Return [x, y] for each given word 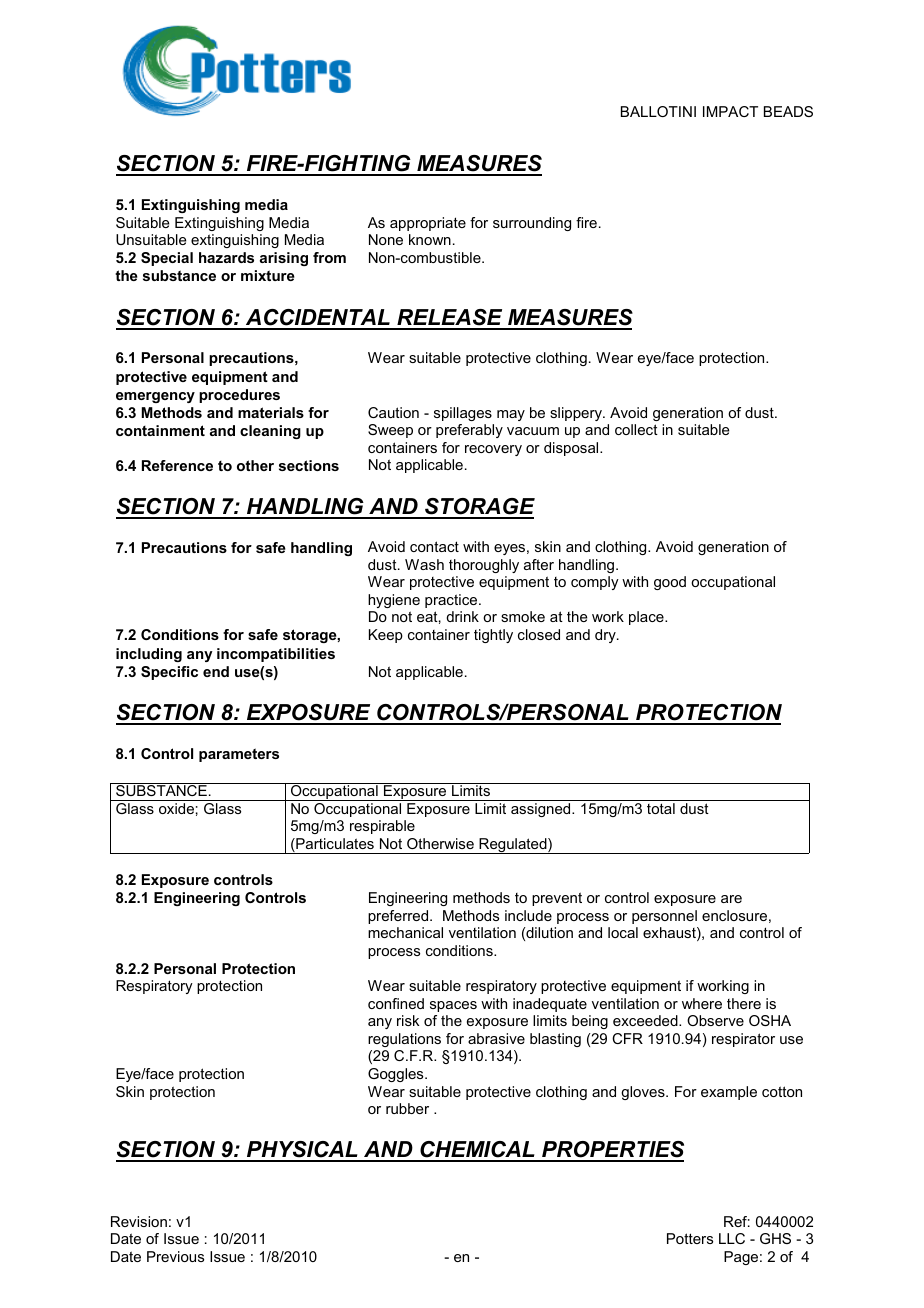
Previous [175, 1256]
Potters [690, 1238]
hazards [226, 257]
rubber [407, 1108]
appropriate [428, 224]
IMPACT [730, 111]
